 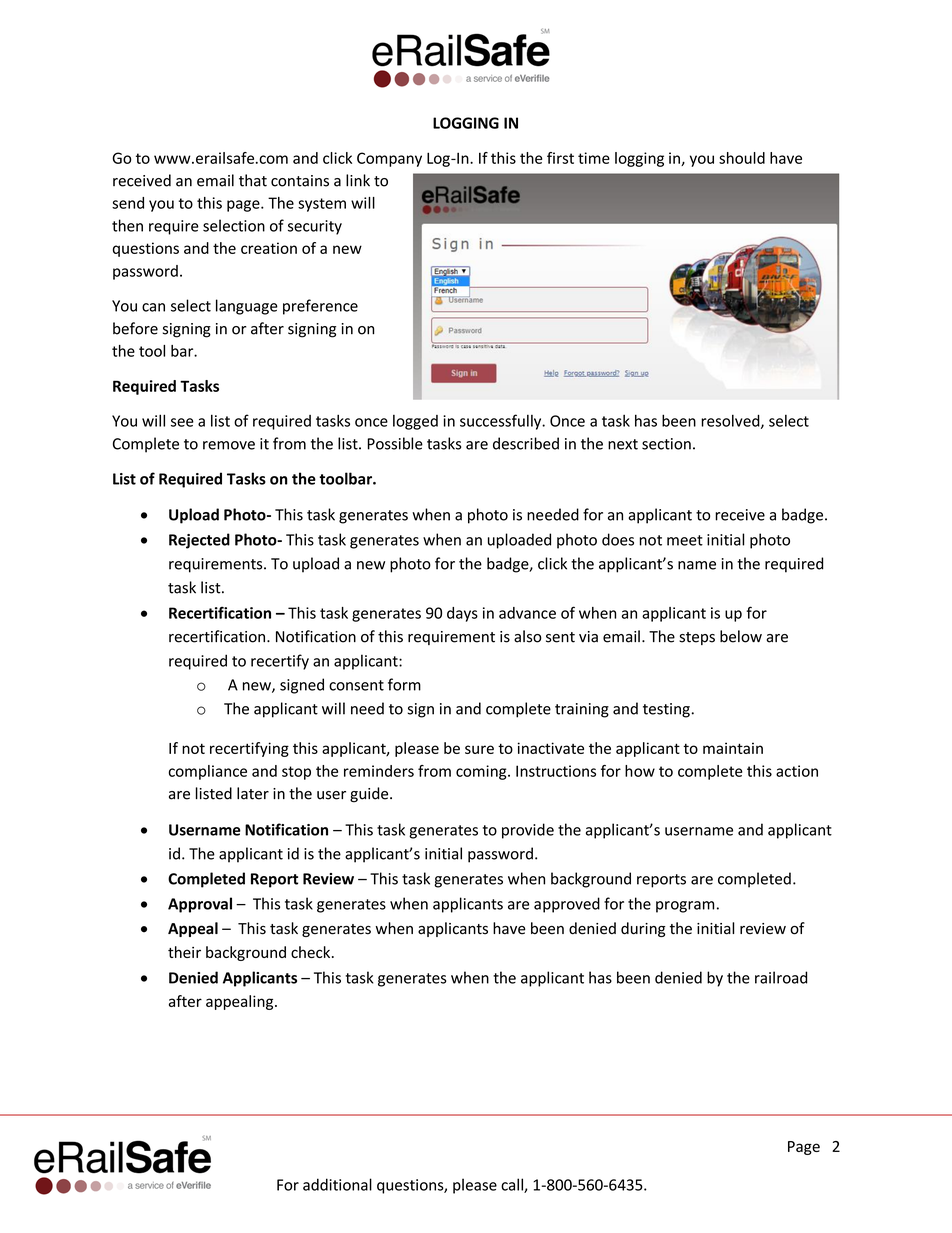 I want to click on that, so click(x=253, y=180).
